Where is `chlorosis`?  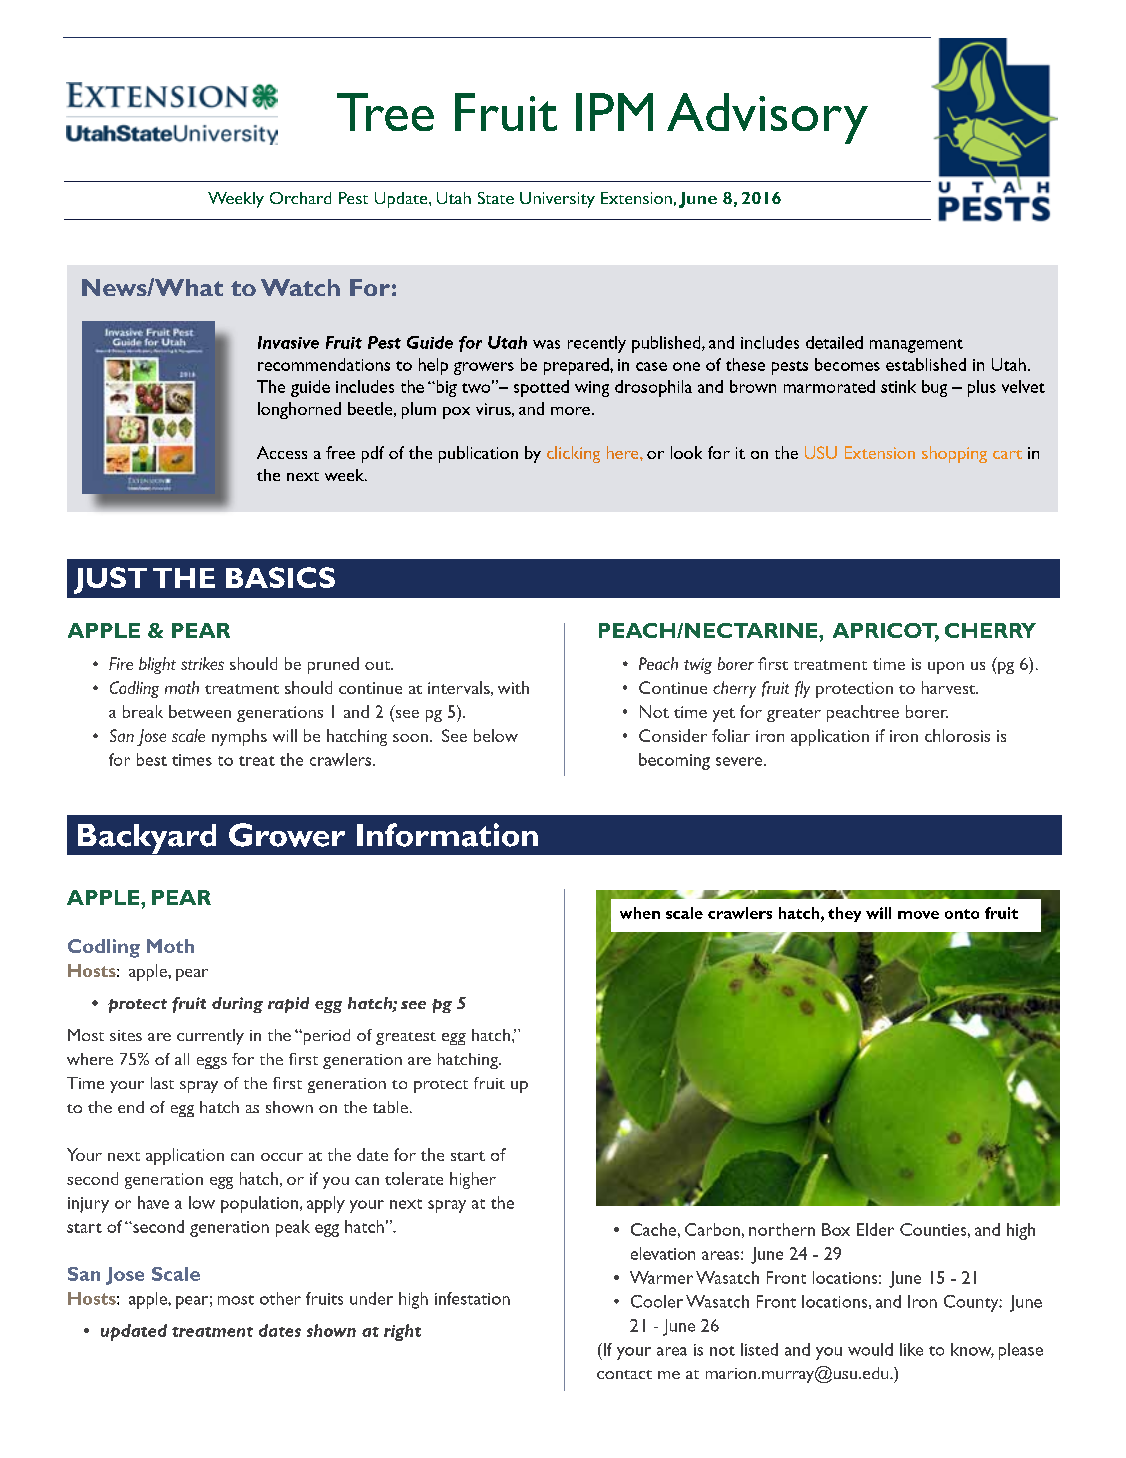 chlorosis is located at coordinates (957, 735).
